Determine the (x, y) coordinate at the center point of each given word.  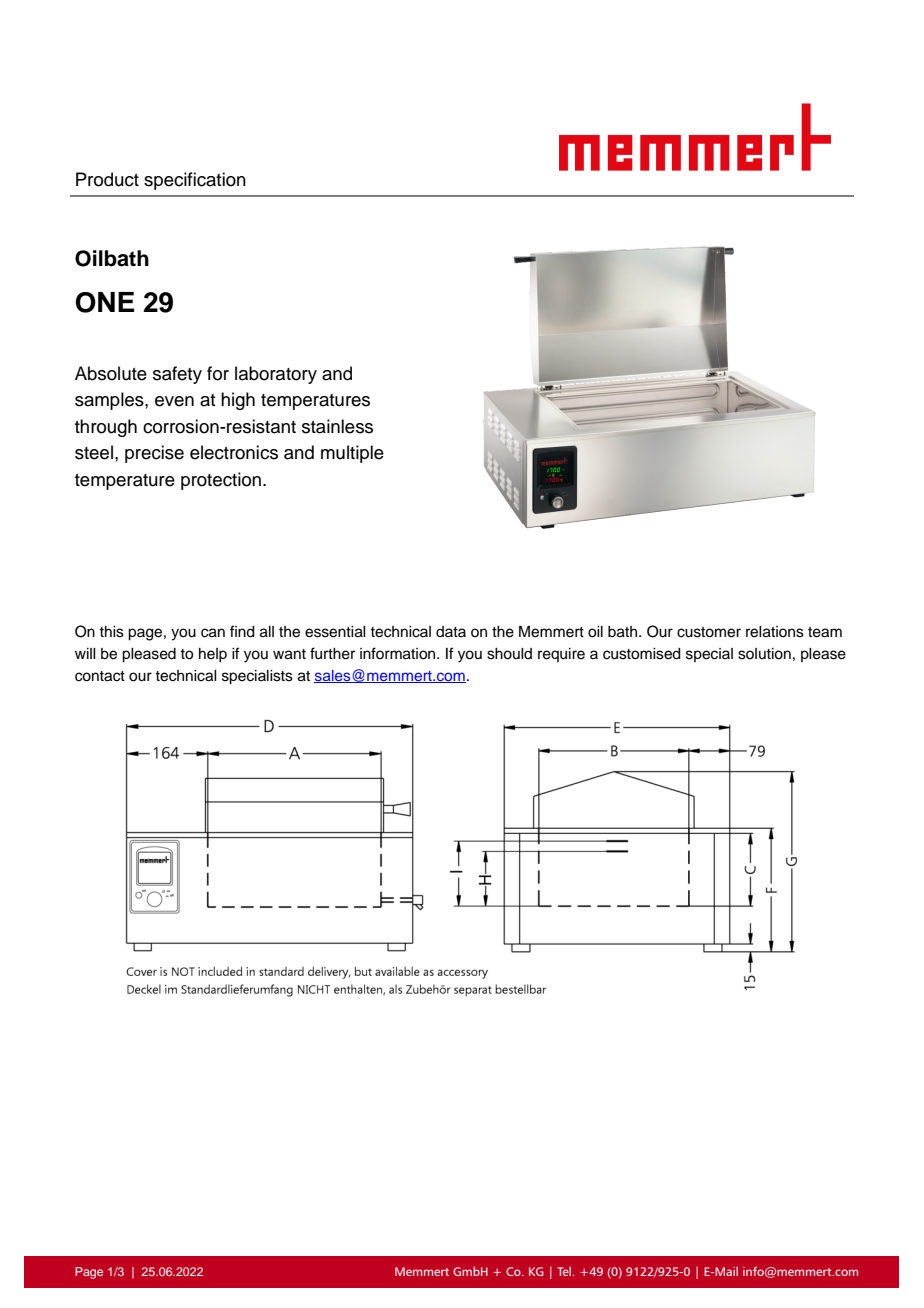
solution (764, 654)
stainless (337, 426)
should (509, 654)
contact (100, 676)
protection (221, 481)
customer (709, 632)
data (451, 631)
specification (195, 181)
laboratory (276, 375)
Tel (565, 1271)
